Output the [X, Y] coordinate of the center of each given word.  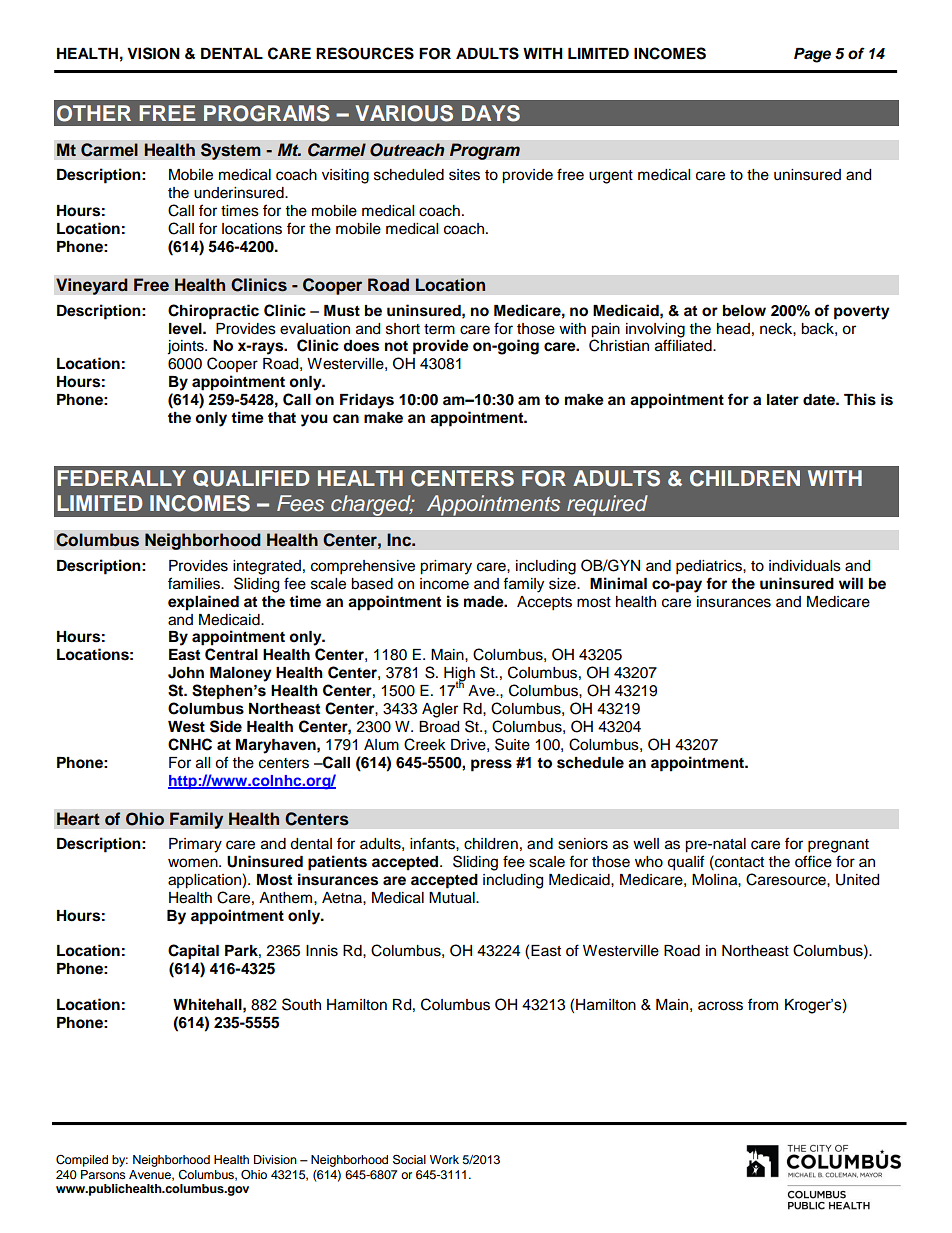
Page [812, 55]
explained [203, 603]
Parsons [103, 1174]
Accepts [544, 603]
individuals [805, 566]
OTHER [94, 113]
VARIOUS [404, 113]
